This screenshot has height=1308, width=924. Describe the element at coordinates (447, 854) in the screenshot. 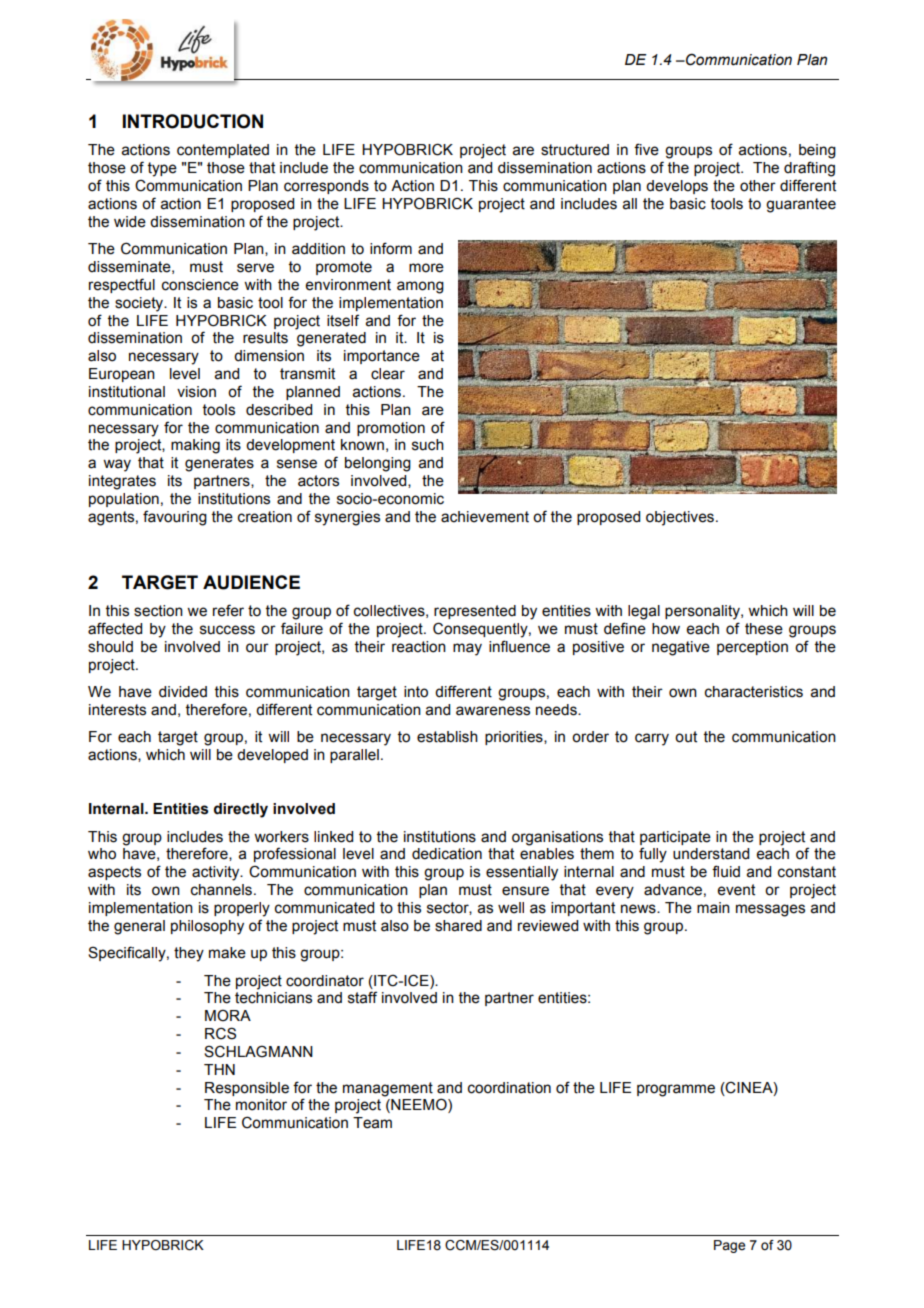

I see `dedication` at that location.
